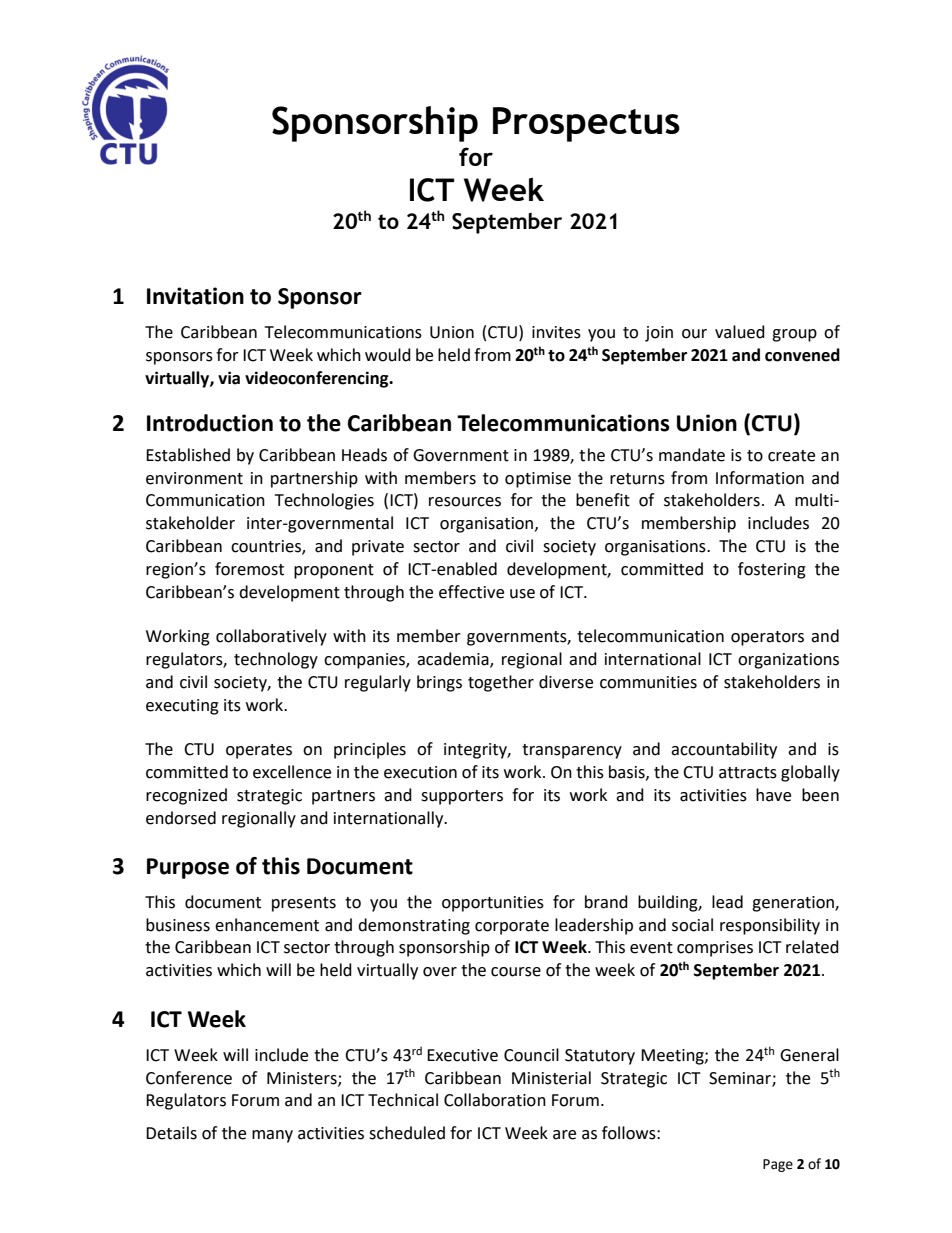 This document has height=1233, width=952. What do you see at coordinates (195, 296) in the document?
I see `Invitation` at bounding box center [195, 296].
